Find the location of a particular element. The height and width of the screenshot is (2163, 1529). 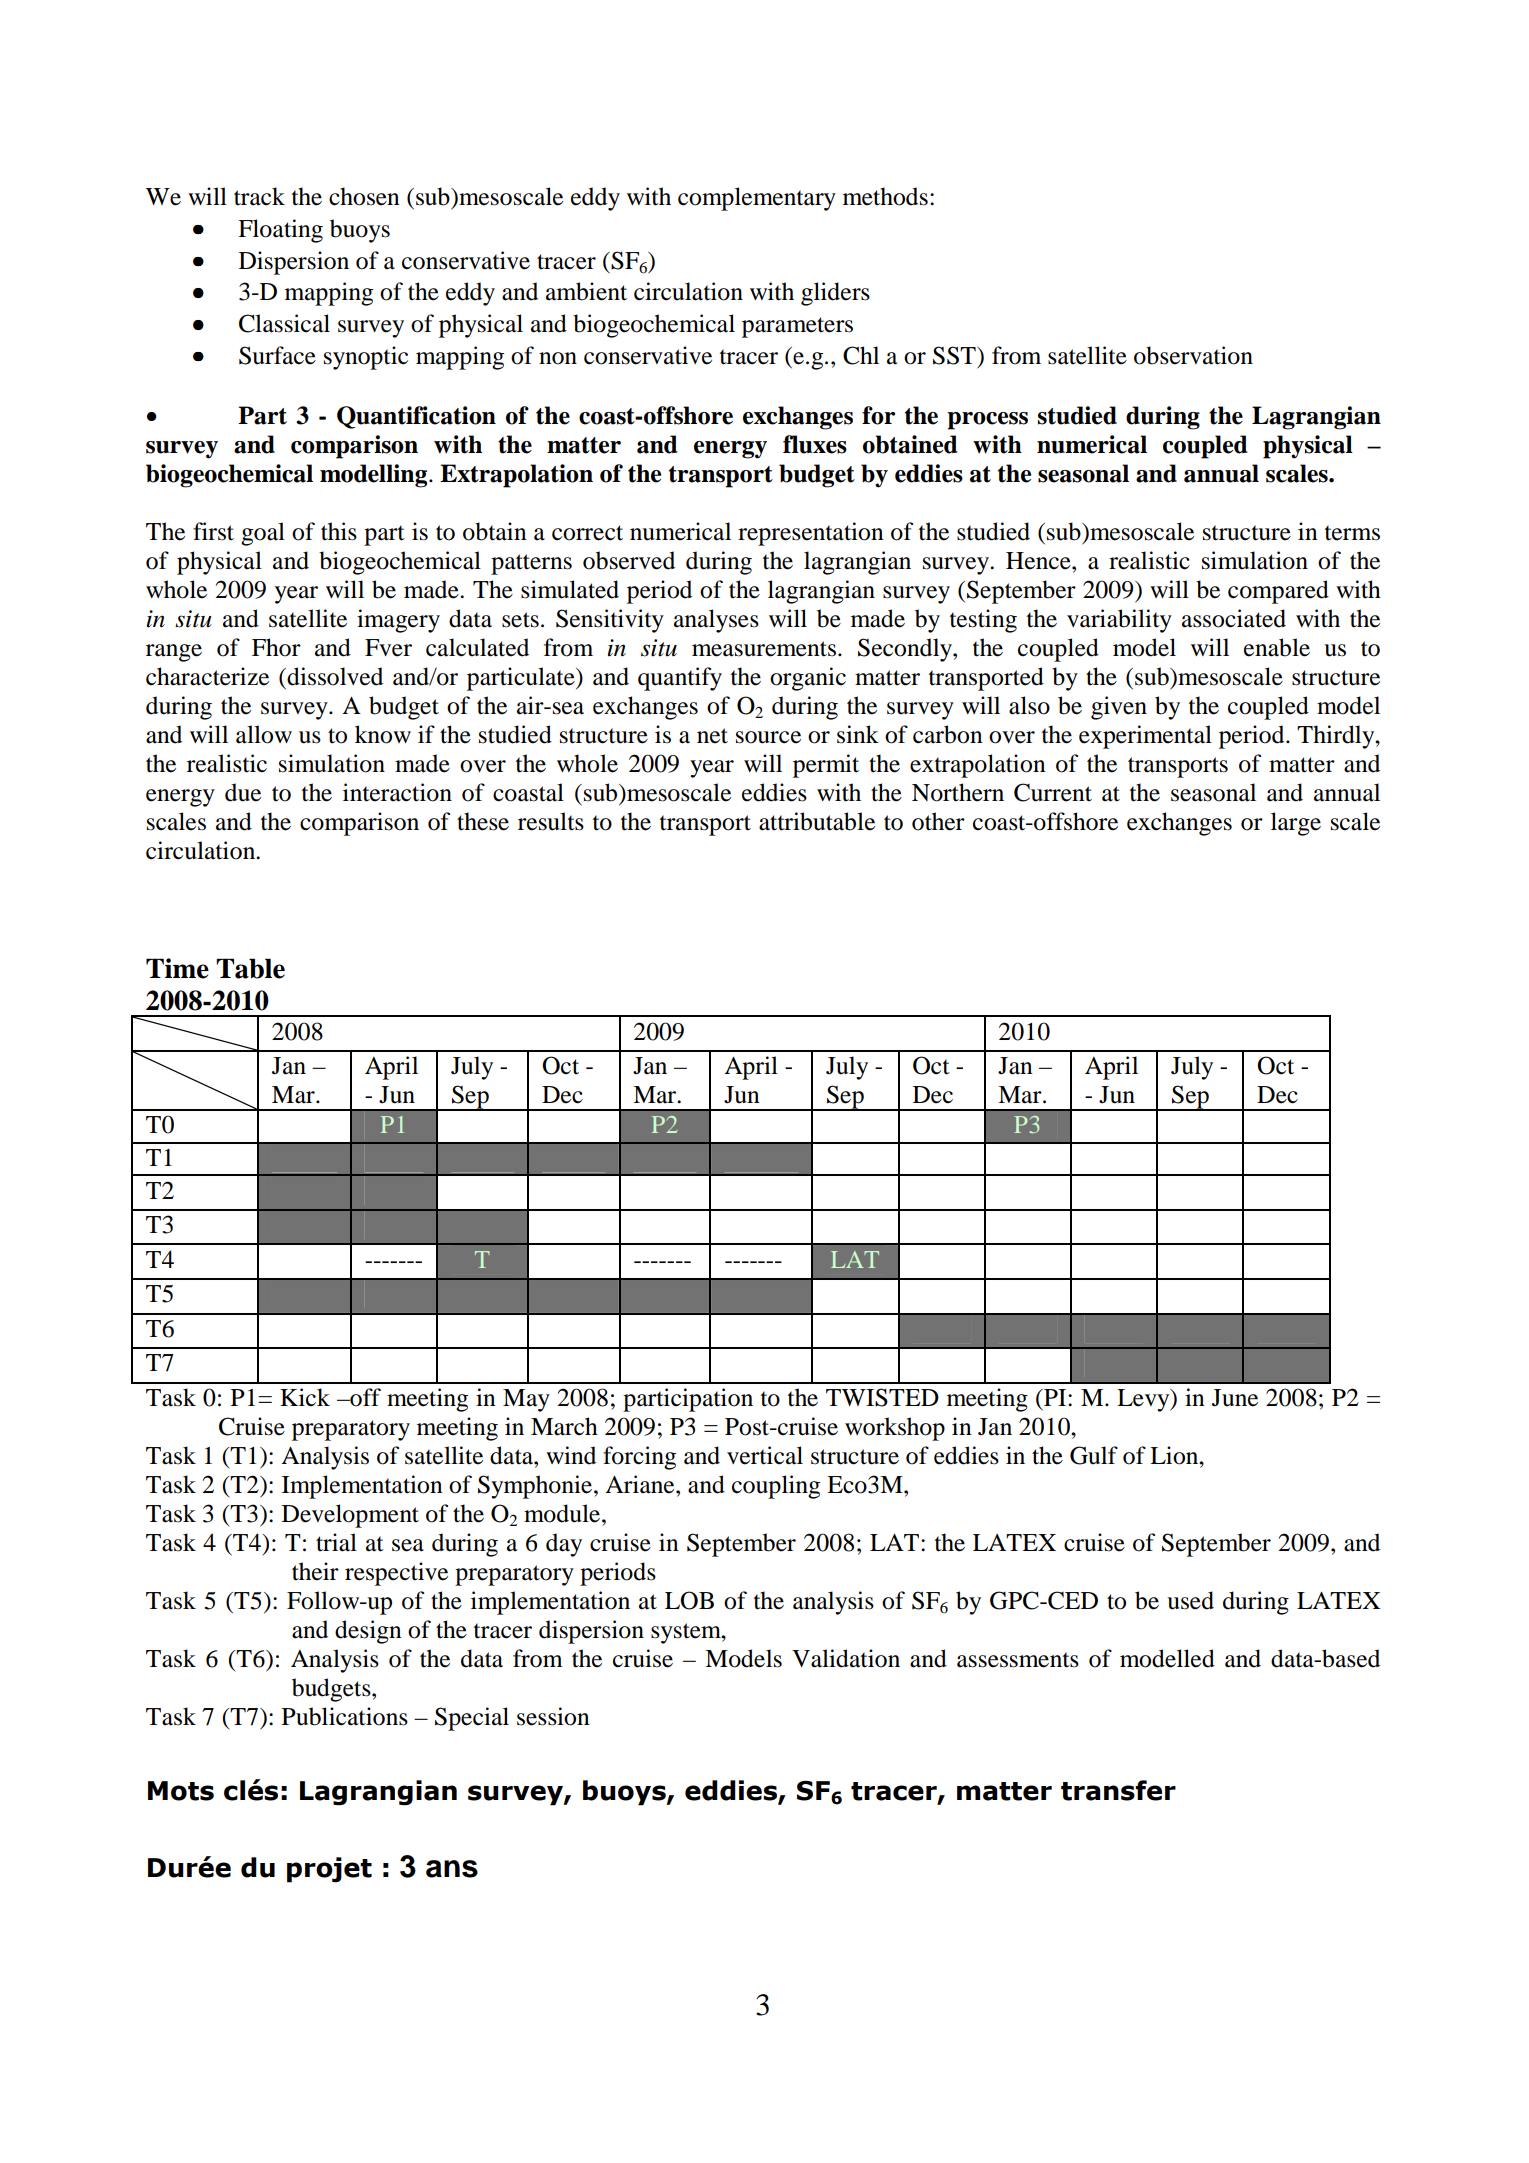

other is located at coordinates (938, 821).
